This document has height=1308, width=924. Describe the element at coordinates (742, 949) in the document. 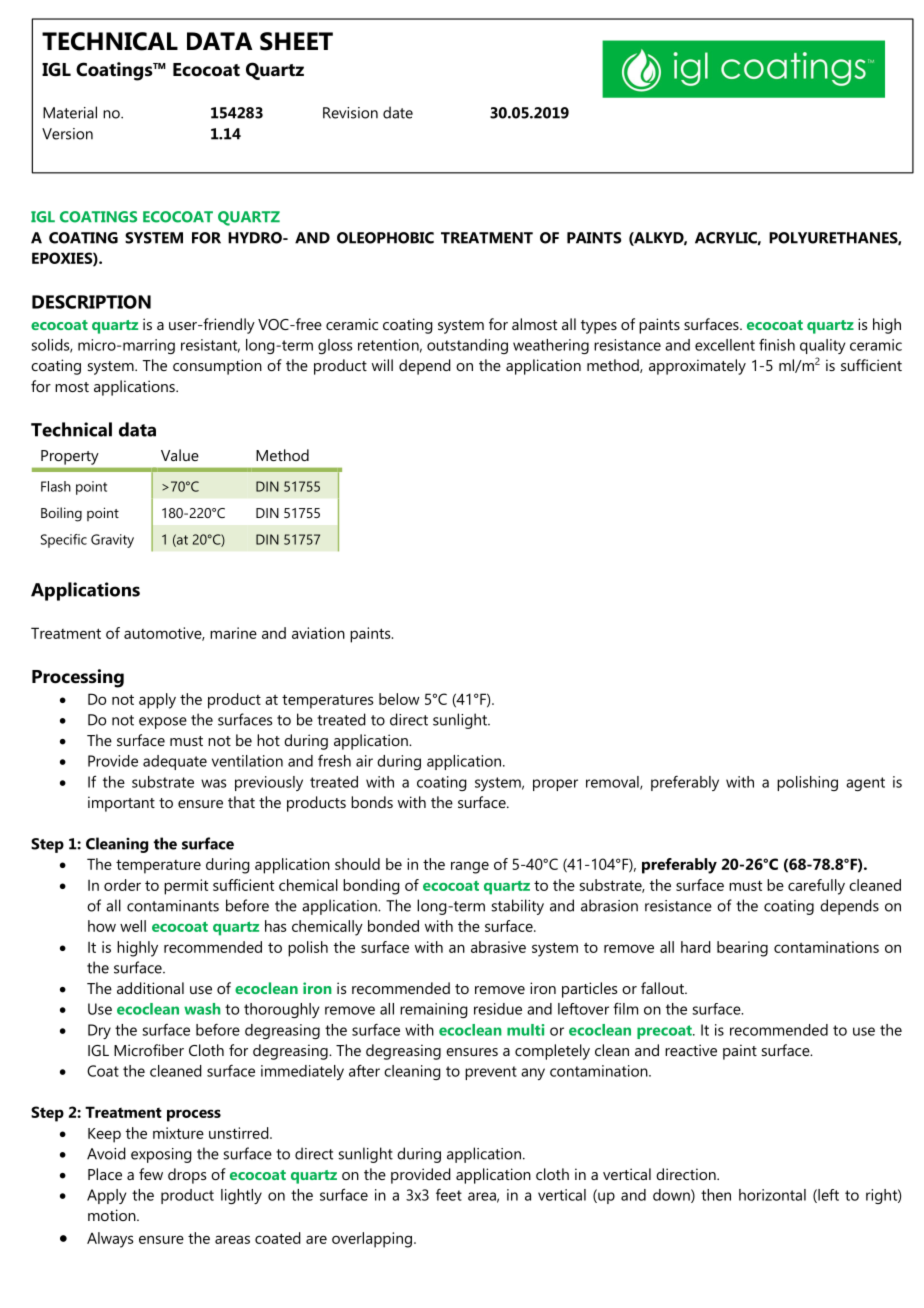

I see `bearing` at that location.
